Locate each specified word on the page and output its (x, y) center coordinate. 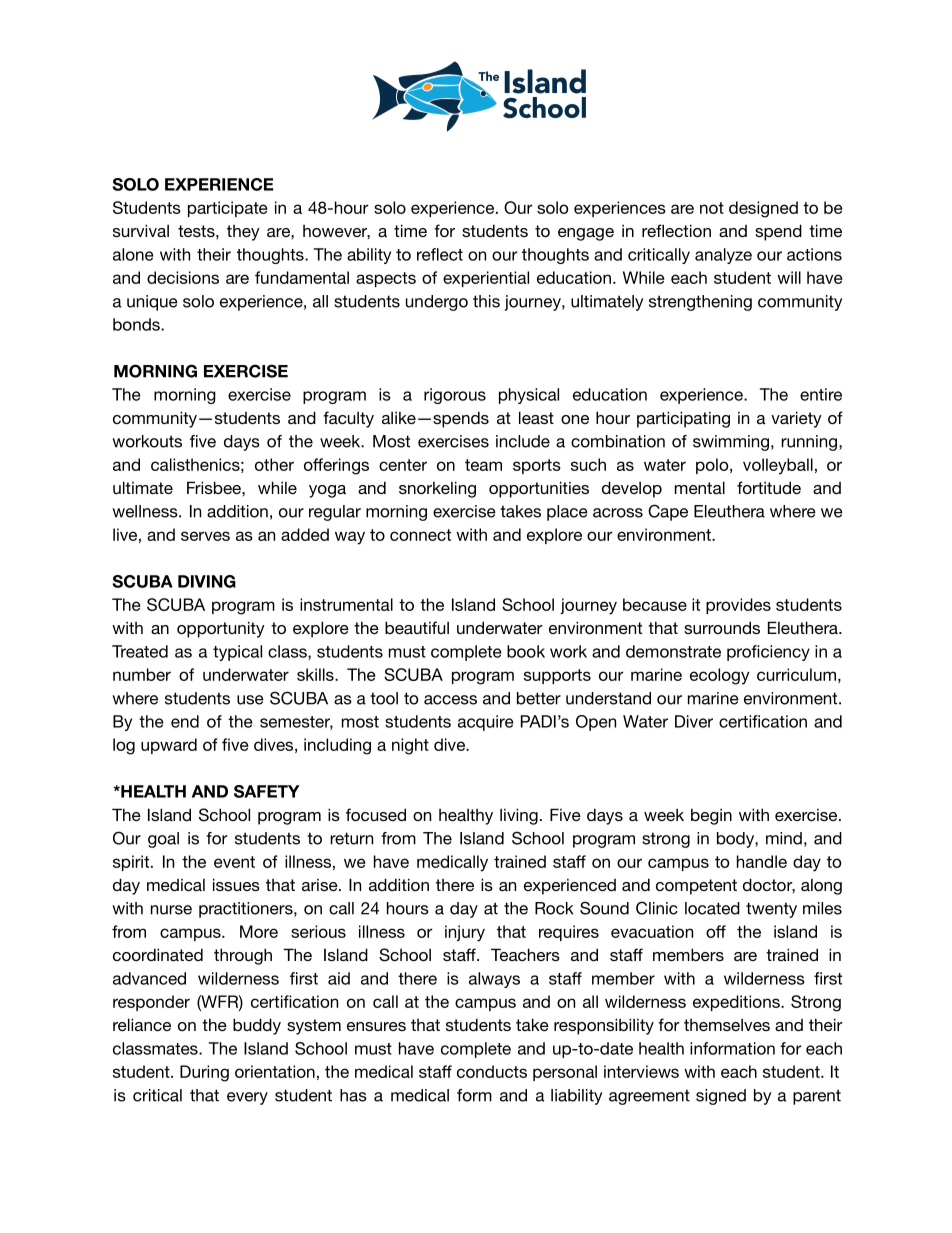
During (204, 1073)
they (243, 233)
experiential (486, 279)
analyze (723, 256)
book (526, 651)
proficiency (768, 653)
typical (237, 653)
